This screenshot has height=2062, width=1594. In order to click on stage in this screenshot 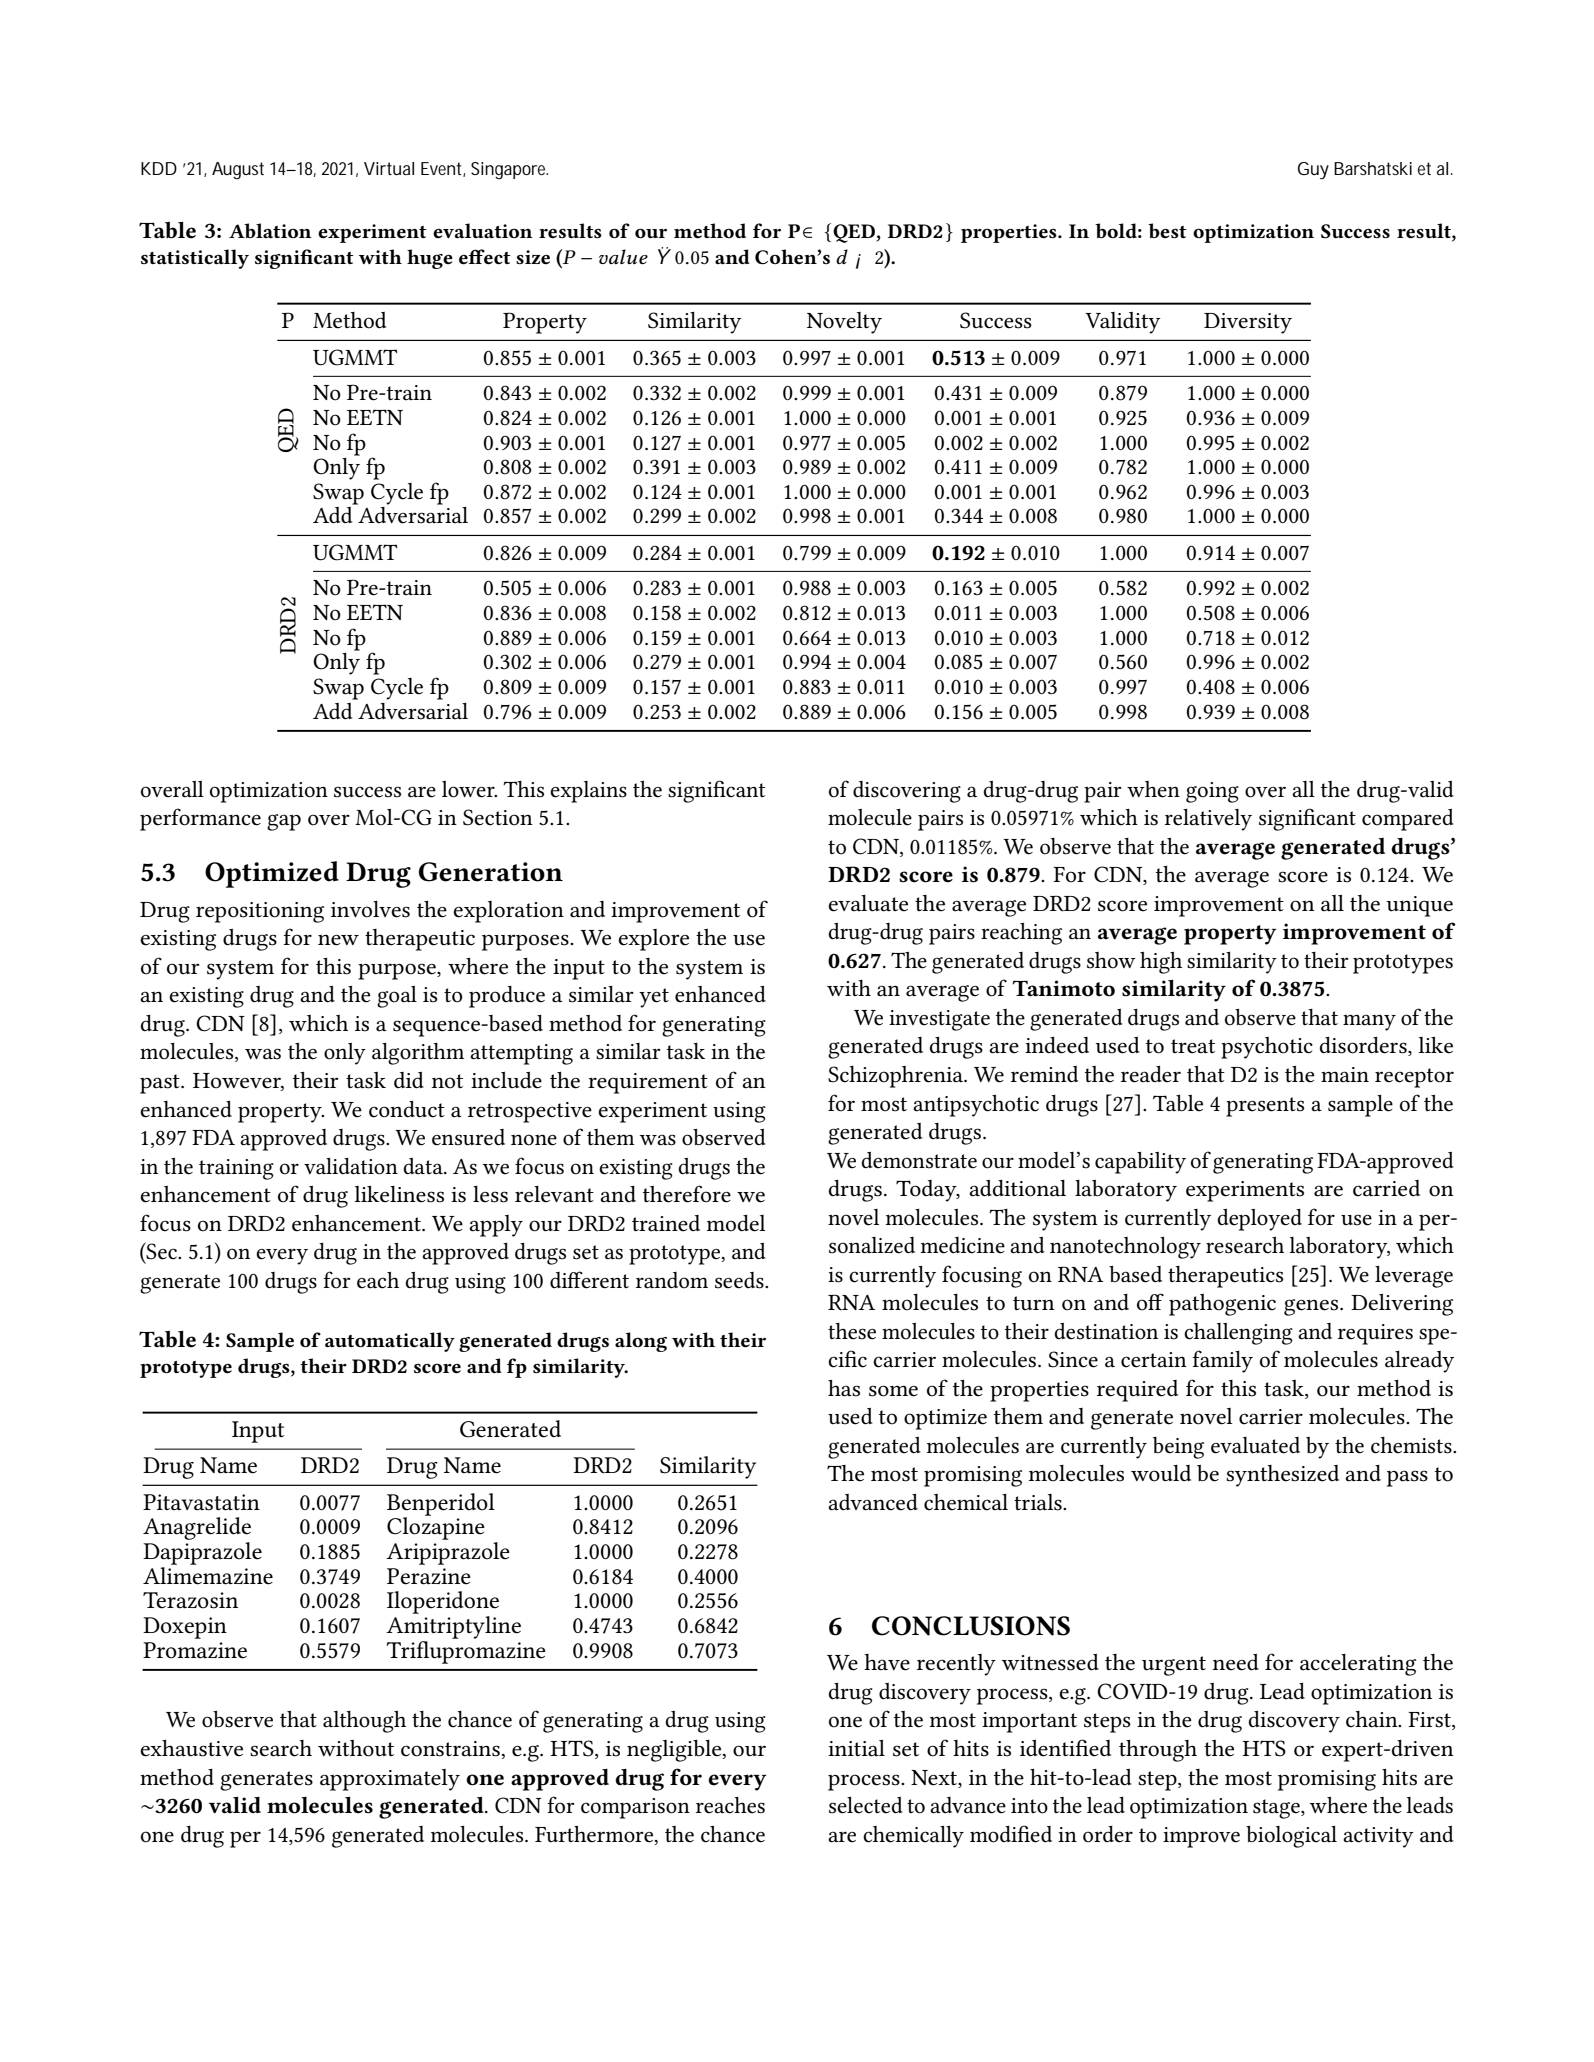, I will do `click(1277, 1809)`.
